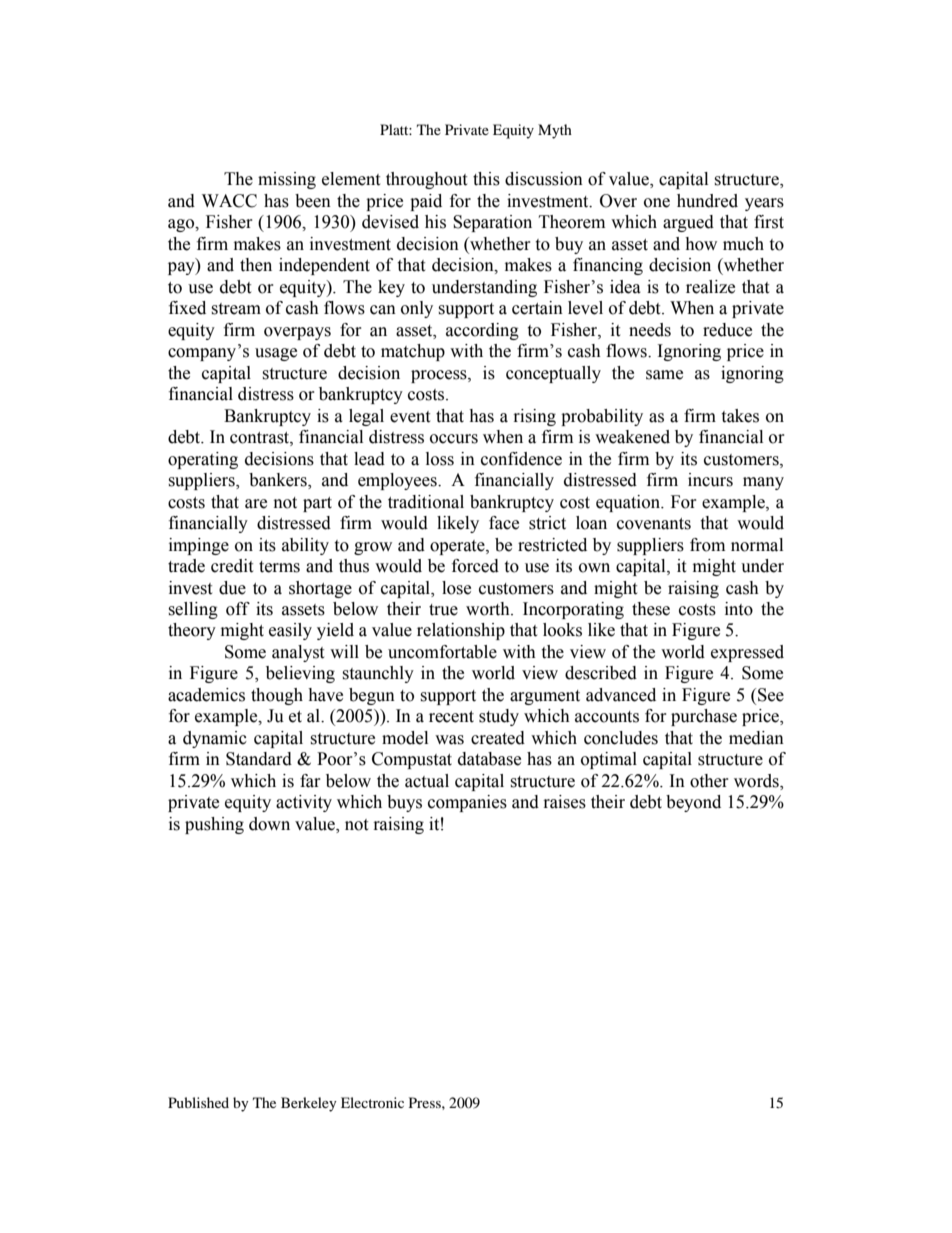  What do you see at coordinates (707, 201) in the screenshot?
I see `hundred` at bounding box center [707, 201].
